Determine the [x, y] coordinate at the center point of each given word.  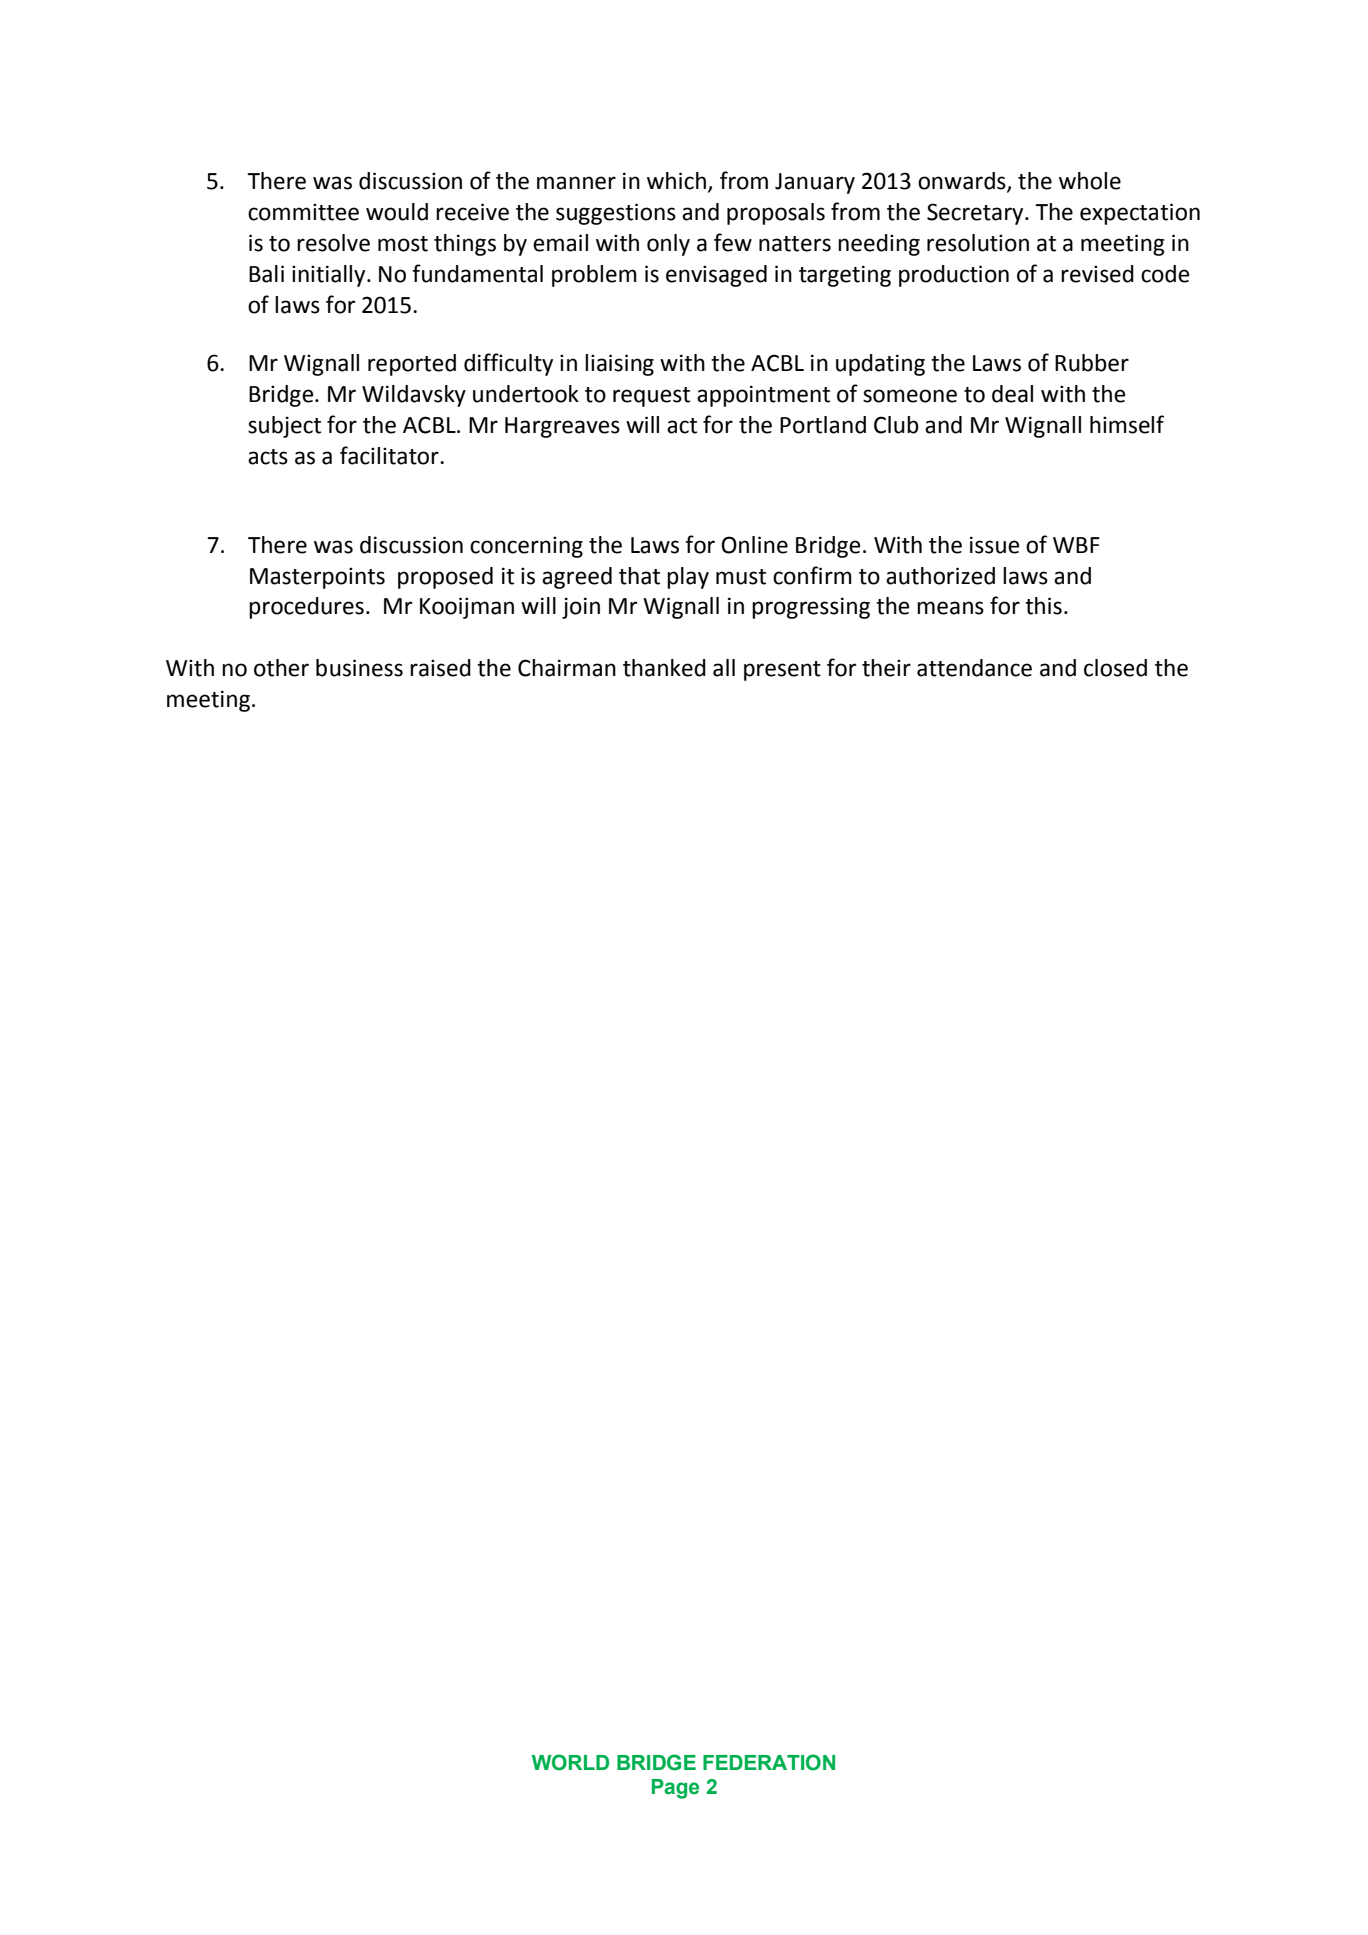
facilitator [390, 455]
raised [440, 668]
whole [1090, 181]
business [359, 668]
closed [1115, 668]
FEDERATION [769, 1762]
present [782, 671]
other [281, 668]
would [397, 212]
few [733, 242]
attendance [974, 668]
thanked [664, 668]
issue [994, 545]
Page [675, 1789]
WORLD [570, 1762]
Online [754, 545]
